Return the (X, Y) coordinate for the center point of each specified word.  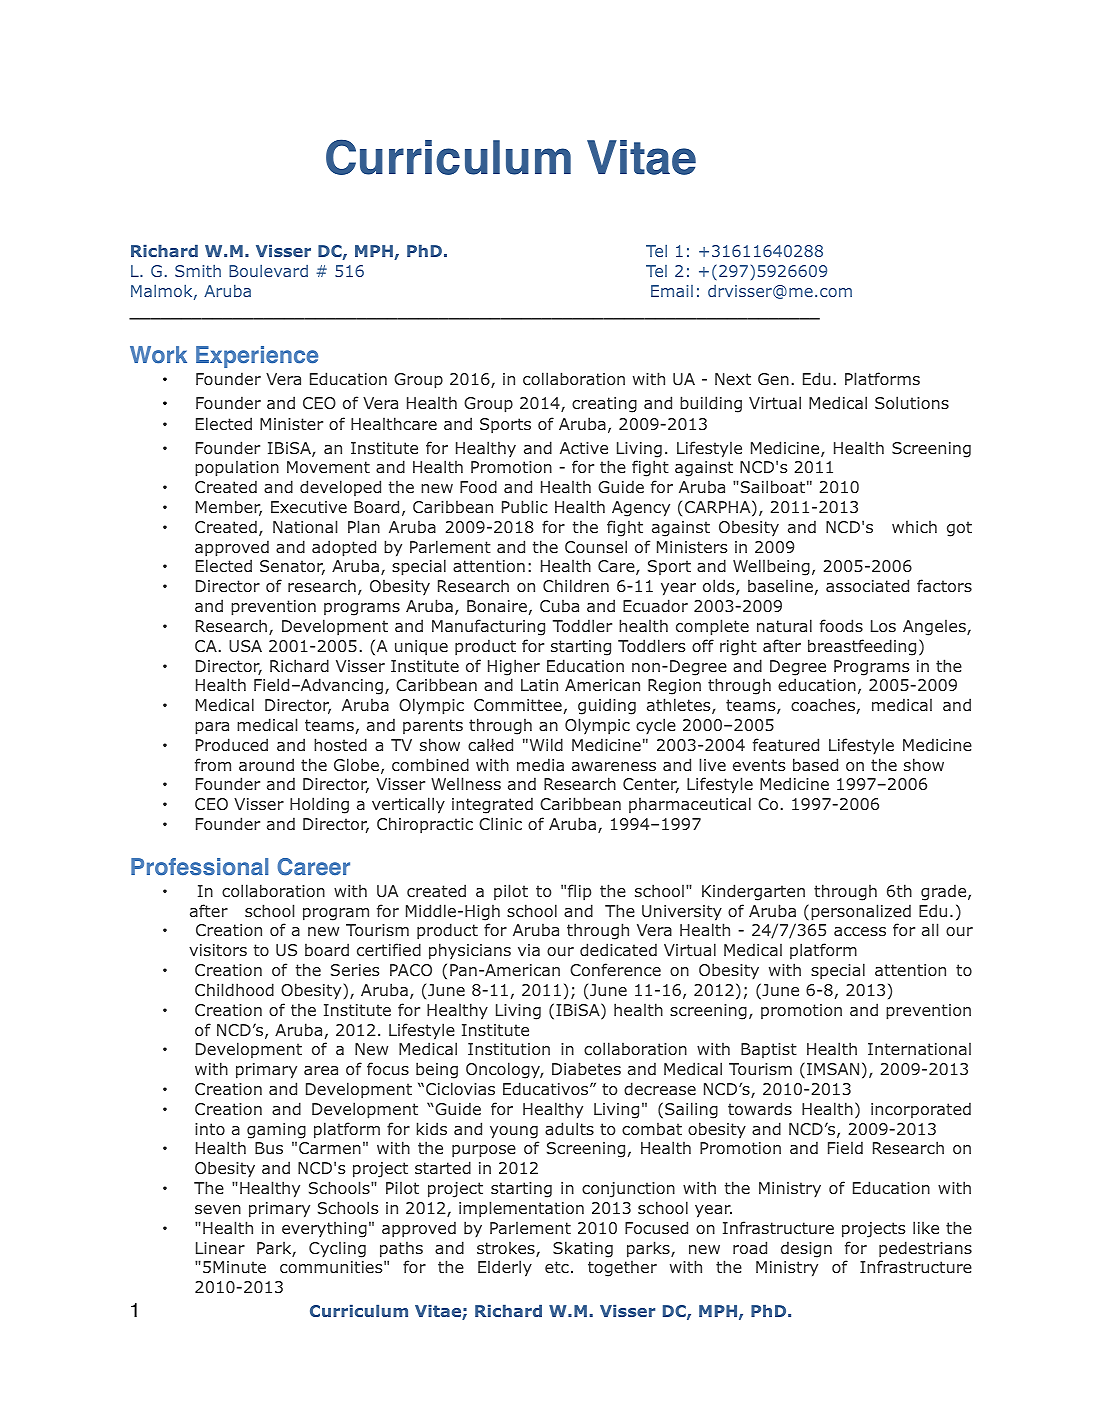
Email (672, 291)
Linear (220, 1248)
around (266, 764)
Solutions (912, 402)
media (540, 764)
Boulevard (268, 271)
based (815, 764)
